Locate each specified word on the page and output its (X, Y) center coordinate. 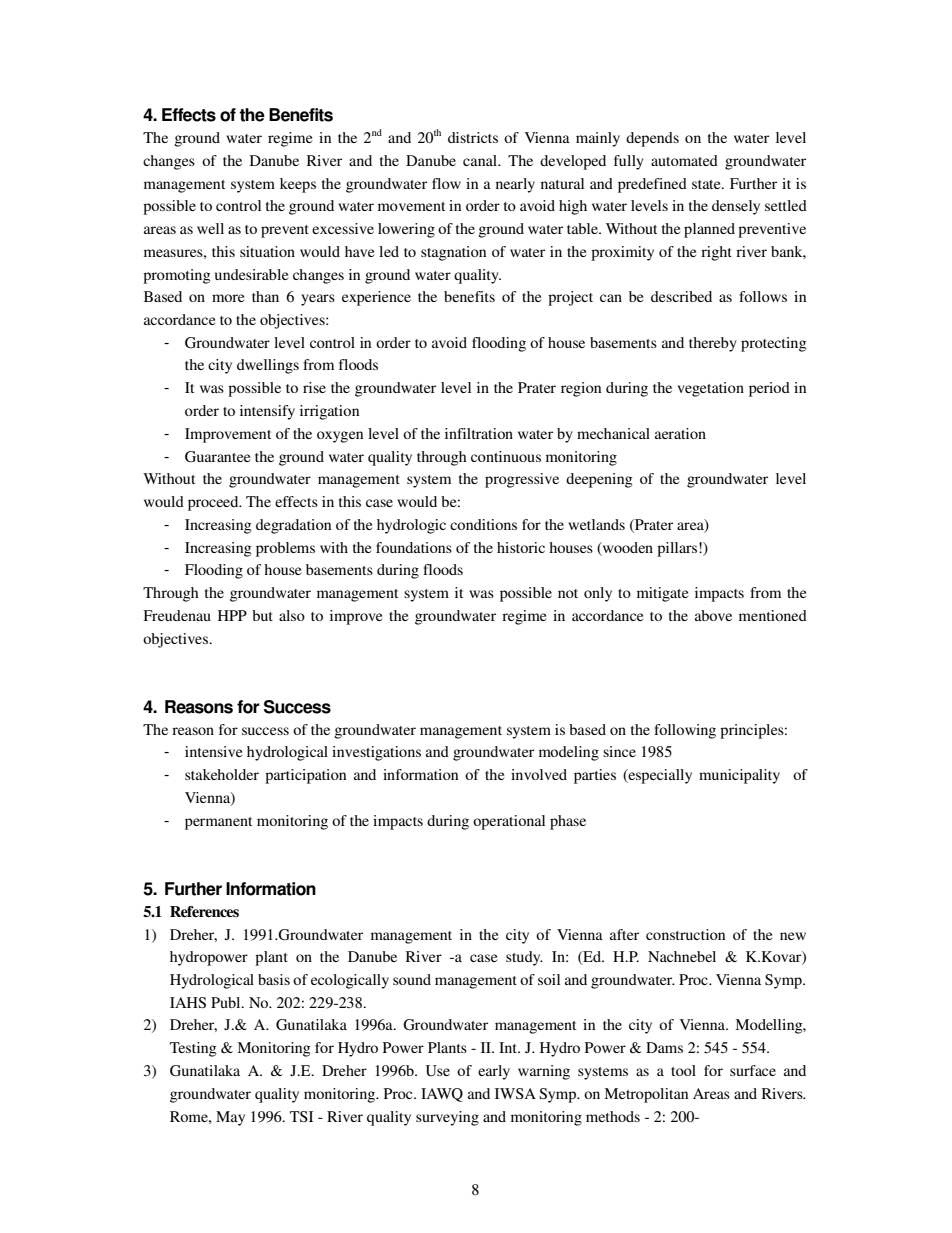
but (262, 615)
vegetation (710, 389)
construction (685, 934)
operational (509, 822)
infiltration (479, 433)
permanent (218, 823)
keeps (298, 185)
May (230, 1118)
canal (481, 160)
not (568, 593)
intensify (267, 412)
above (713, 615)
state (707, 184)
